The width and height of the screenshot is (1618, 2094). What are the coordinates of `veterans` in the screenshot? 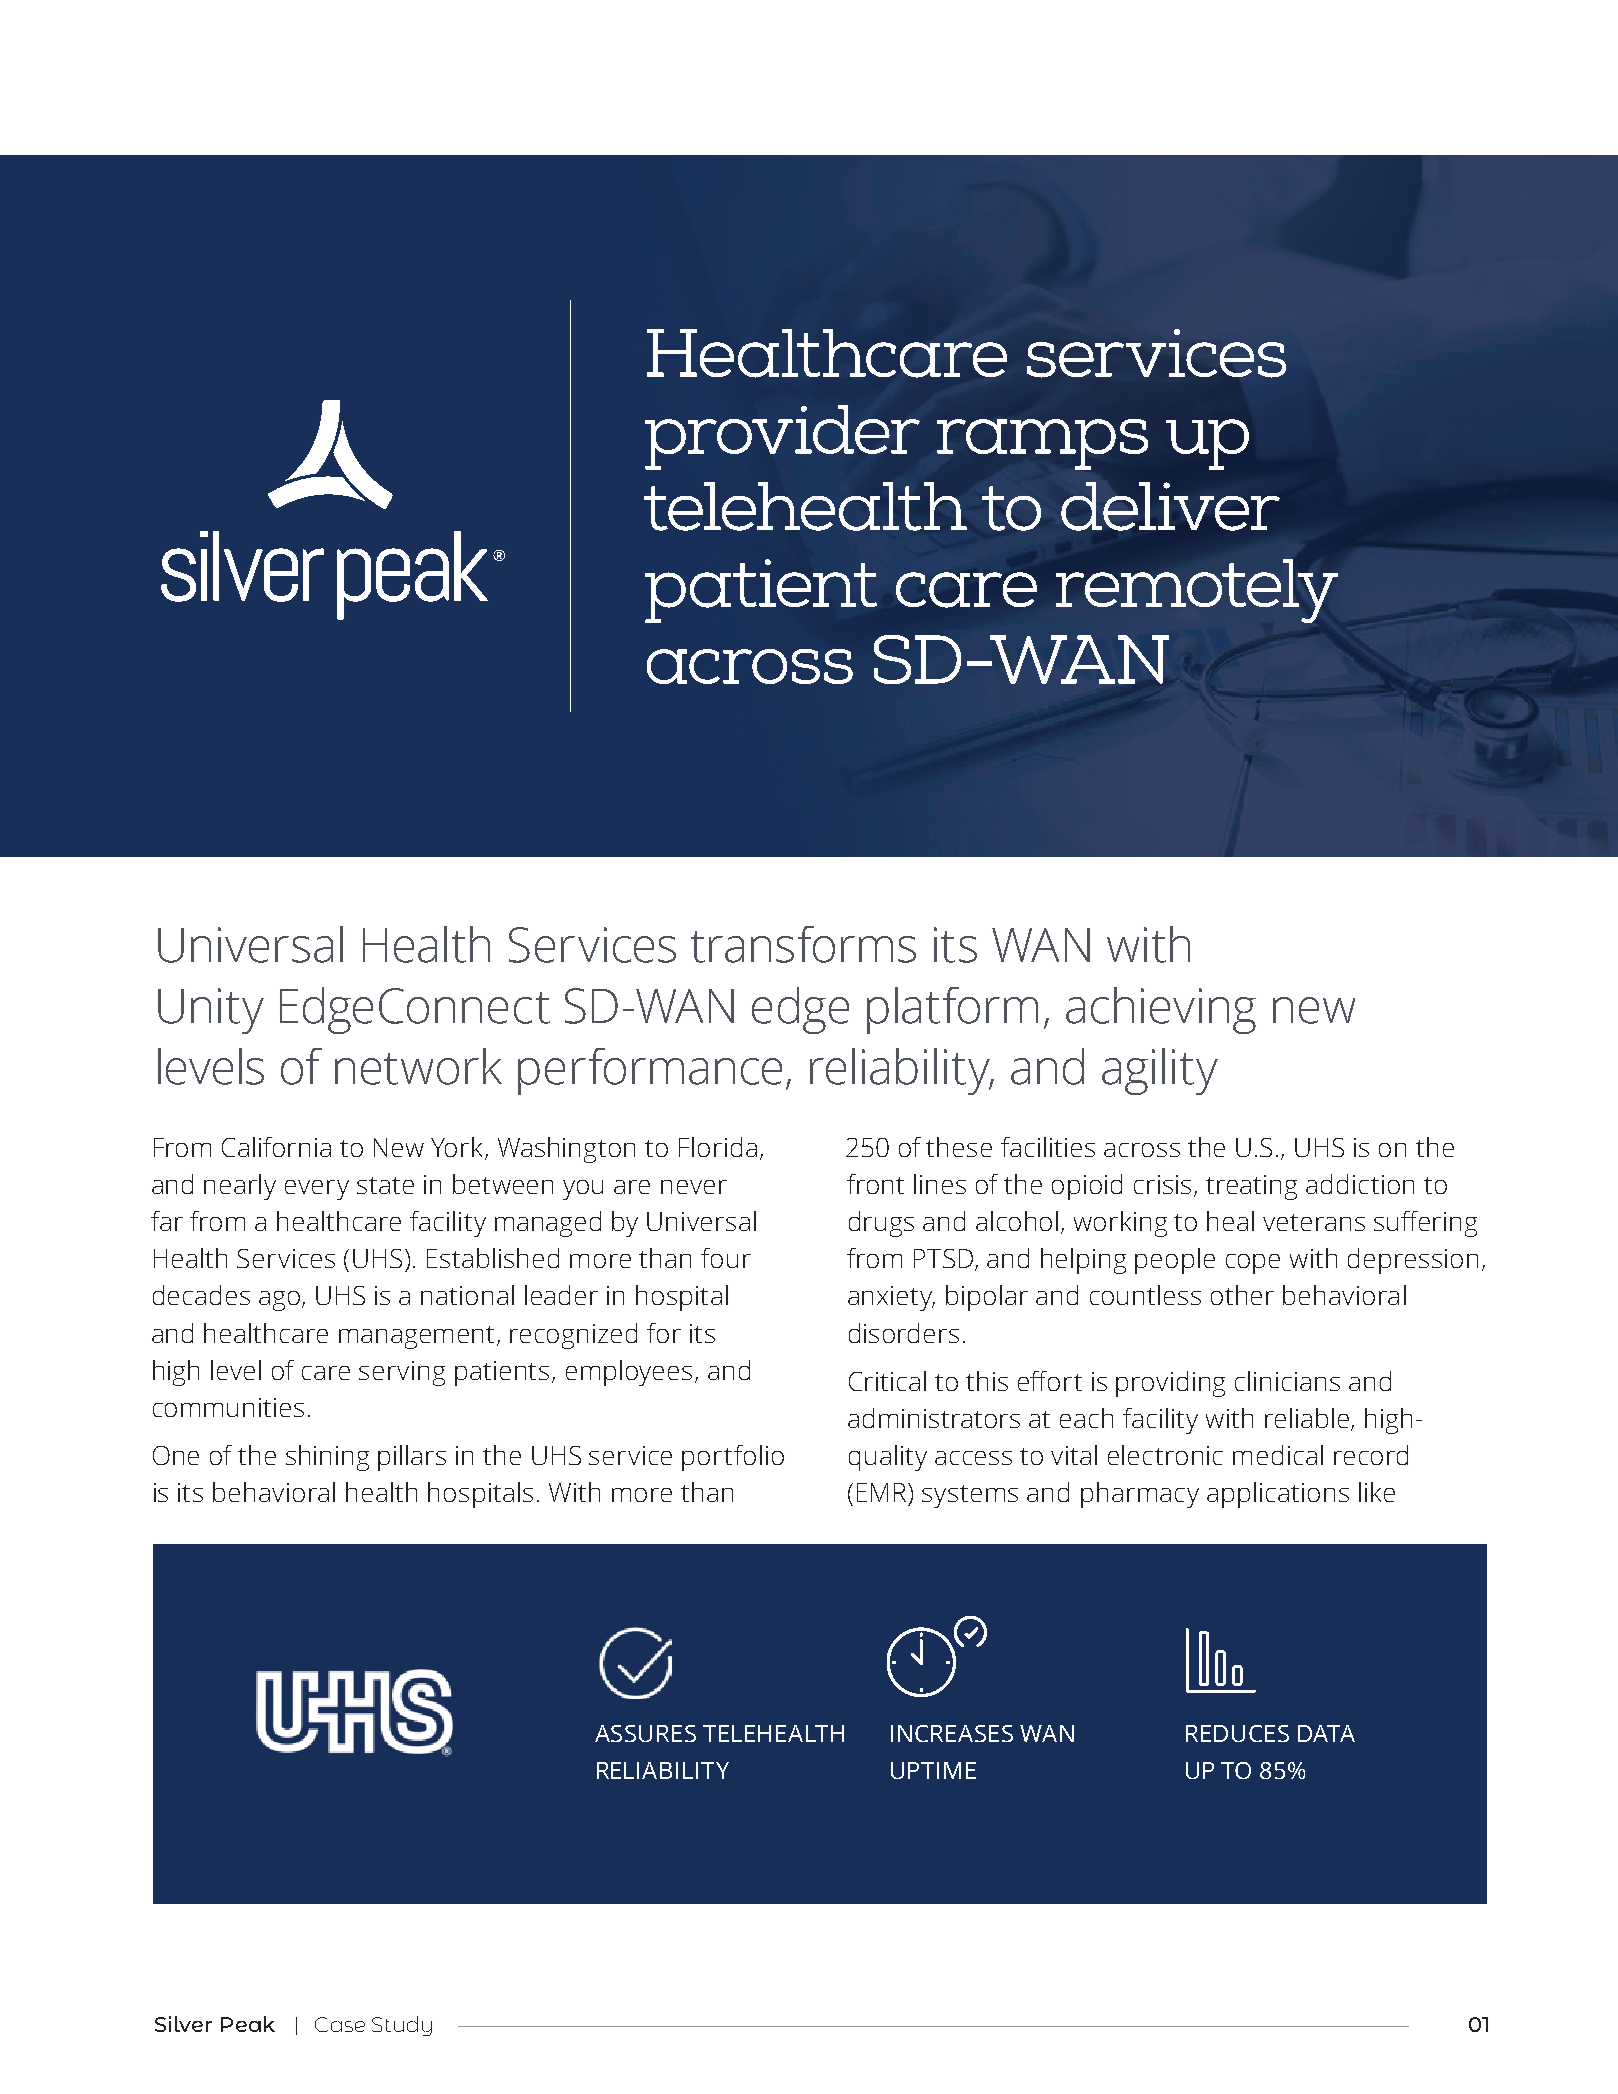 It's located at (1314, 1222).
